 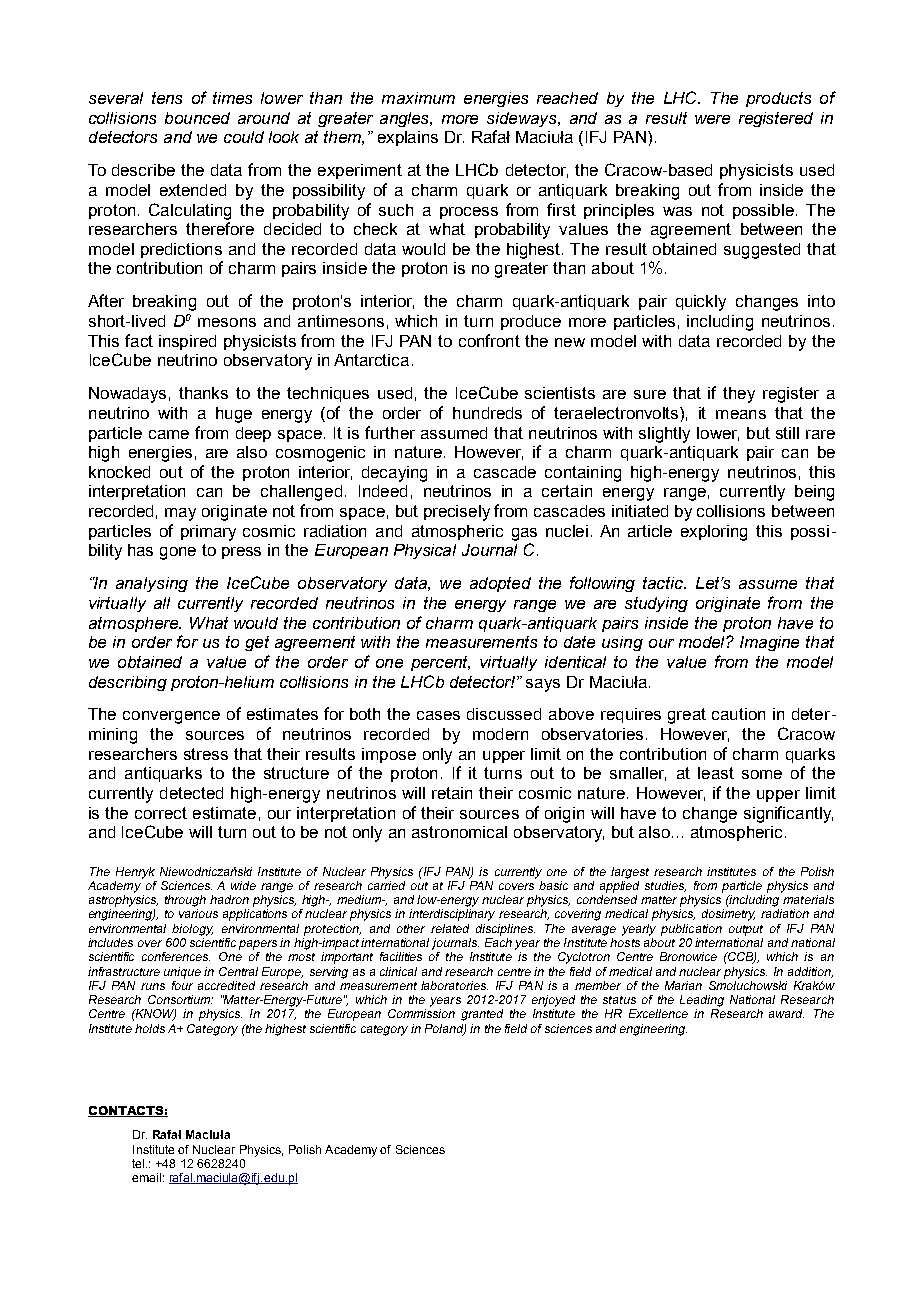 I want to click on explains, so click(x=408, y=138).
